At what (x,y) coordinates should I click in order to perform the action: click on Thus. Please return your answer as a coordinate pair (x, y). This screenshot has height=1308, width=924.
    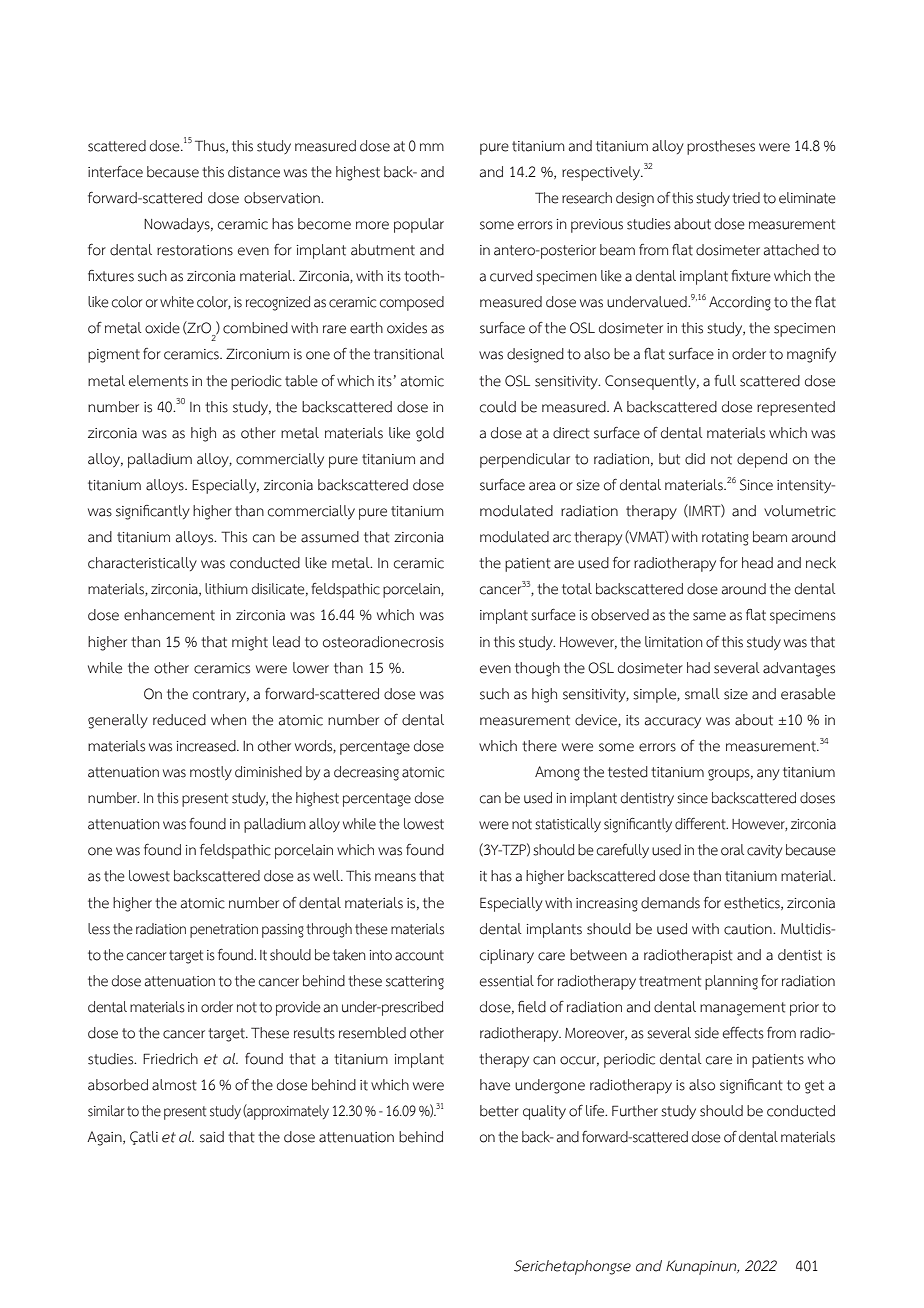
    Looking at the image, I should click on (211, 146).
